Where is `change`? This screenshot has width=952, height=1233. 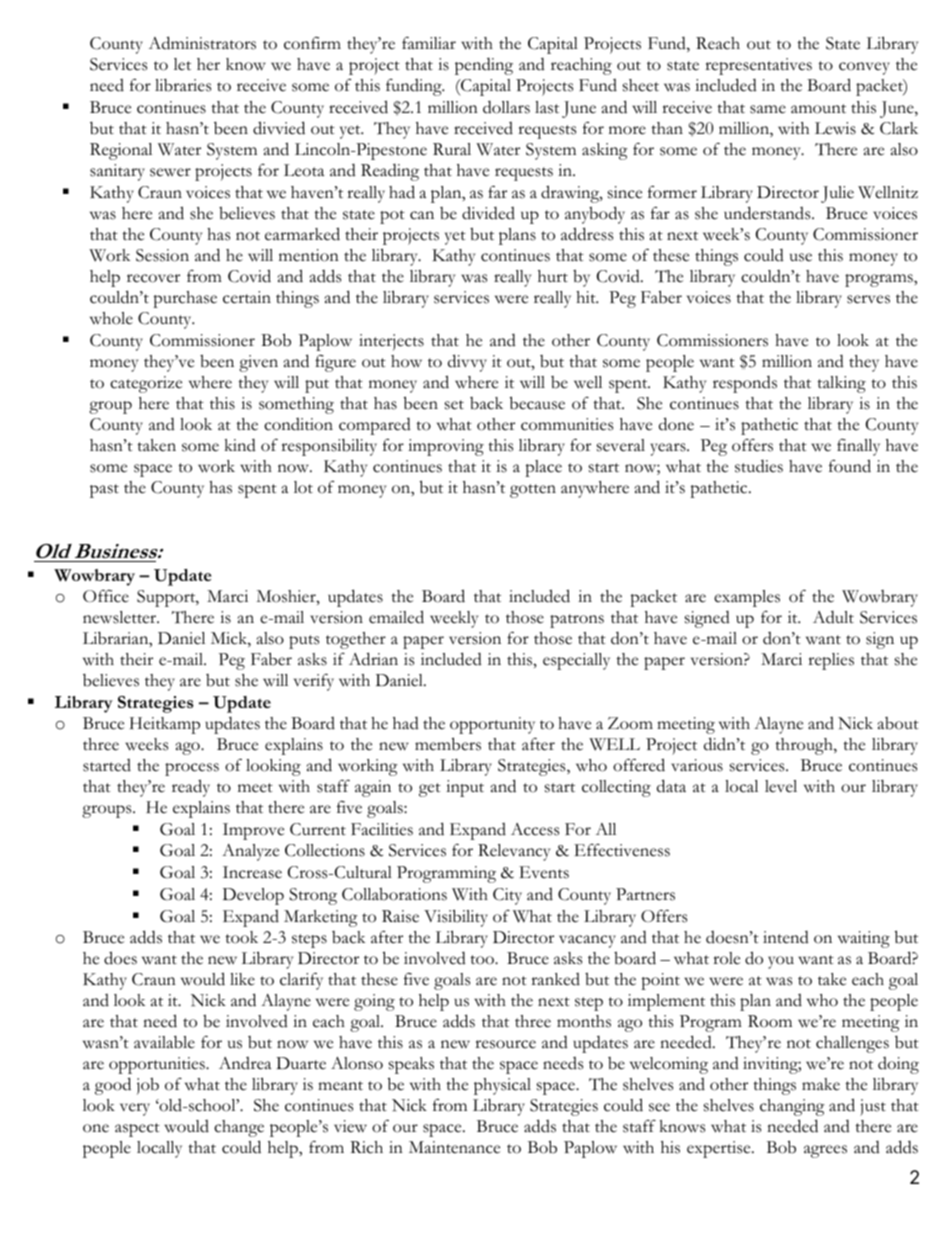
change is located at coordinates (239, 1128).
